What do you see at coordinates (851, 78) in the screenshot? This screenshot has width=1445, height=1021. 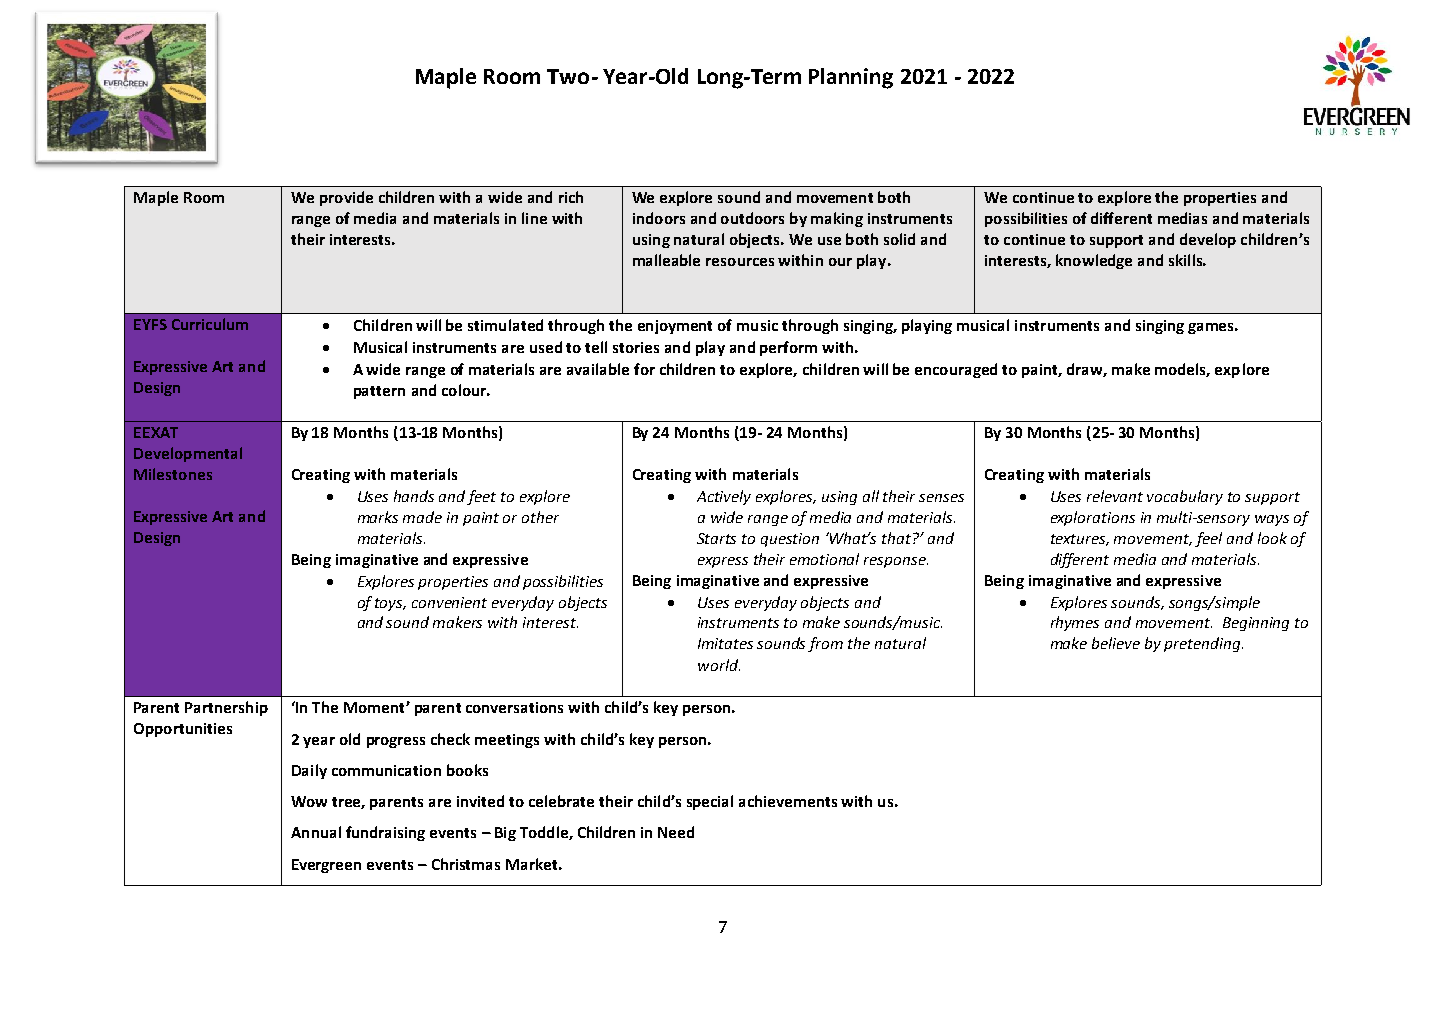 I see `Planning` at bounding box center [851, 78].
